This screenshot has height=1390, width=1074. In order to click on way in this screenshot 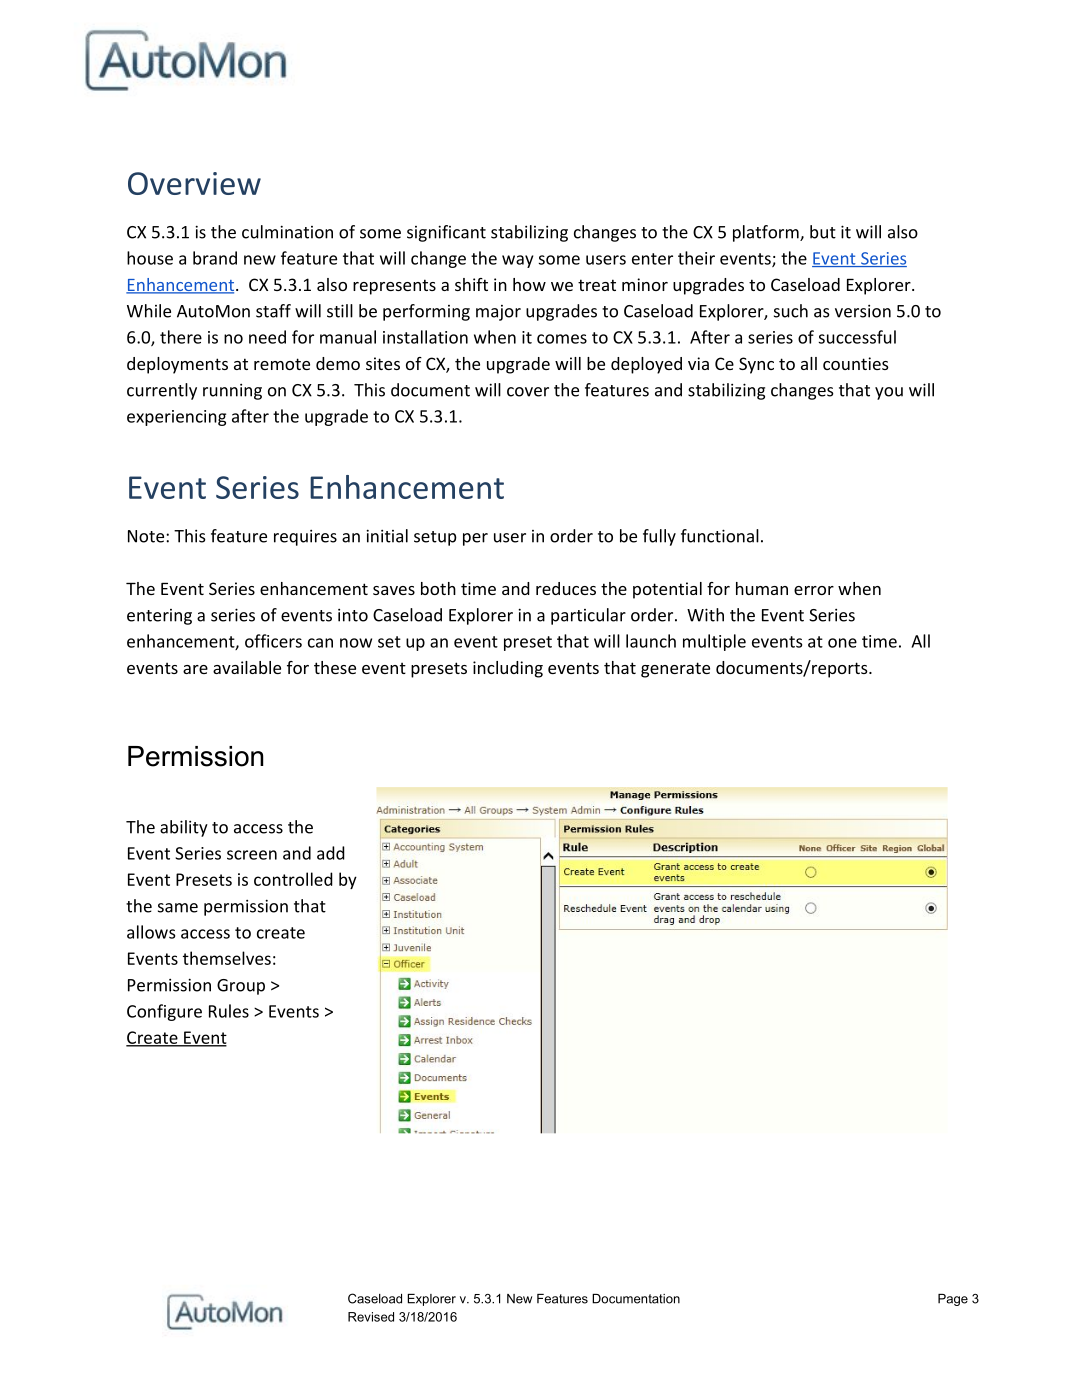, I will do `click(517, 261)`.
